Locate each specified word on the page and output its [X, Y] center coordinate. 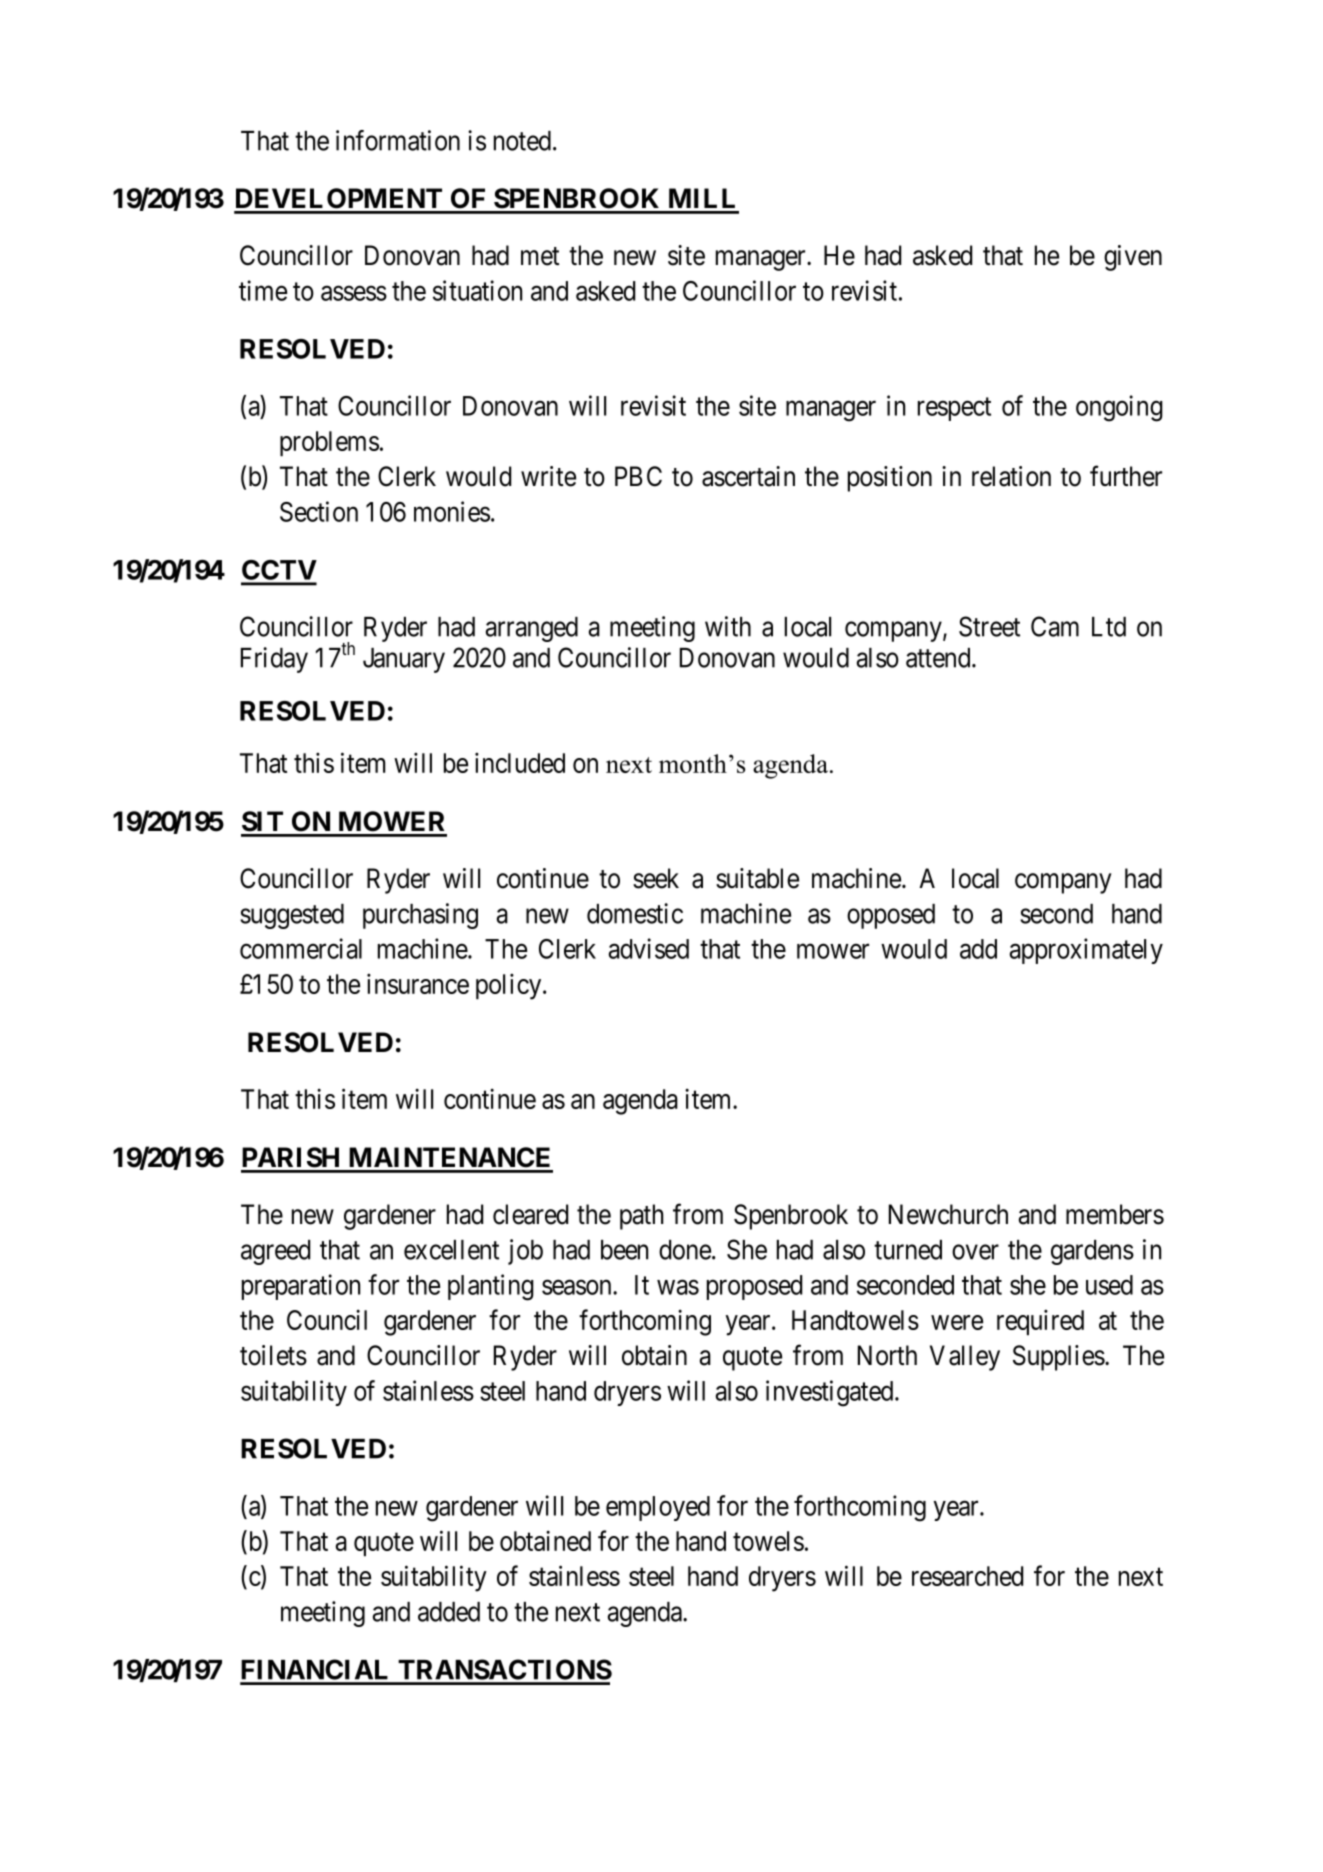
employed [658, 1508]
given [1133, 258]
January [404, 660]
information [398, 140]
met [540, 256]
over [975, 1252]
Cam [1055, 626]
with [728, 626]
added [449, 1612]
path [641, 1217]
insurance [418, 984]
